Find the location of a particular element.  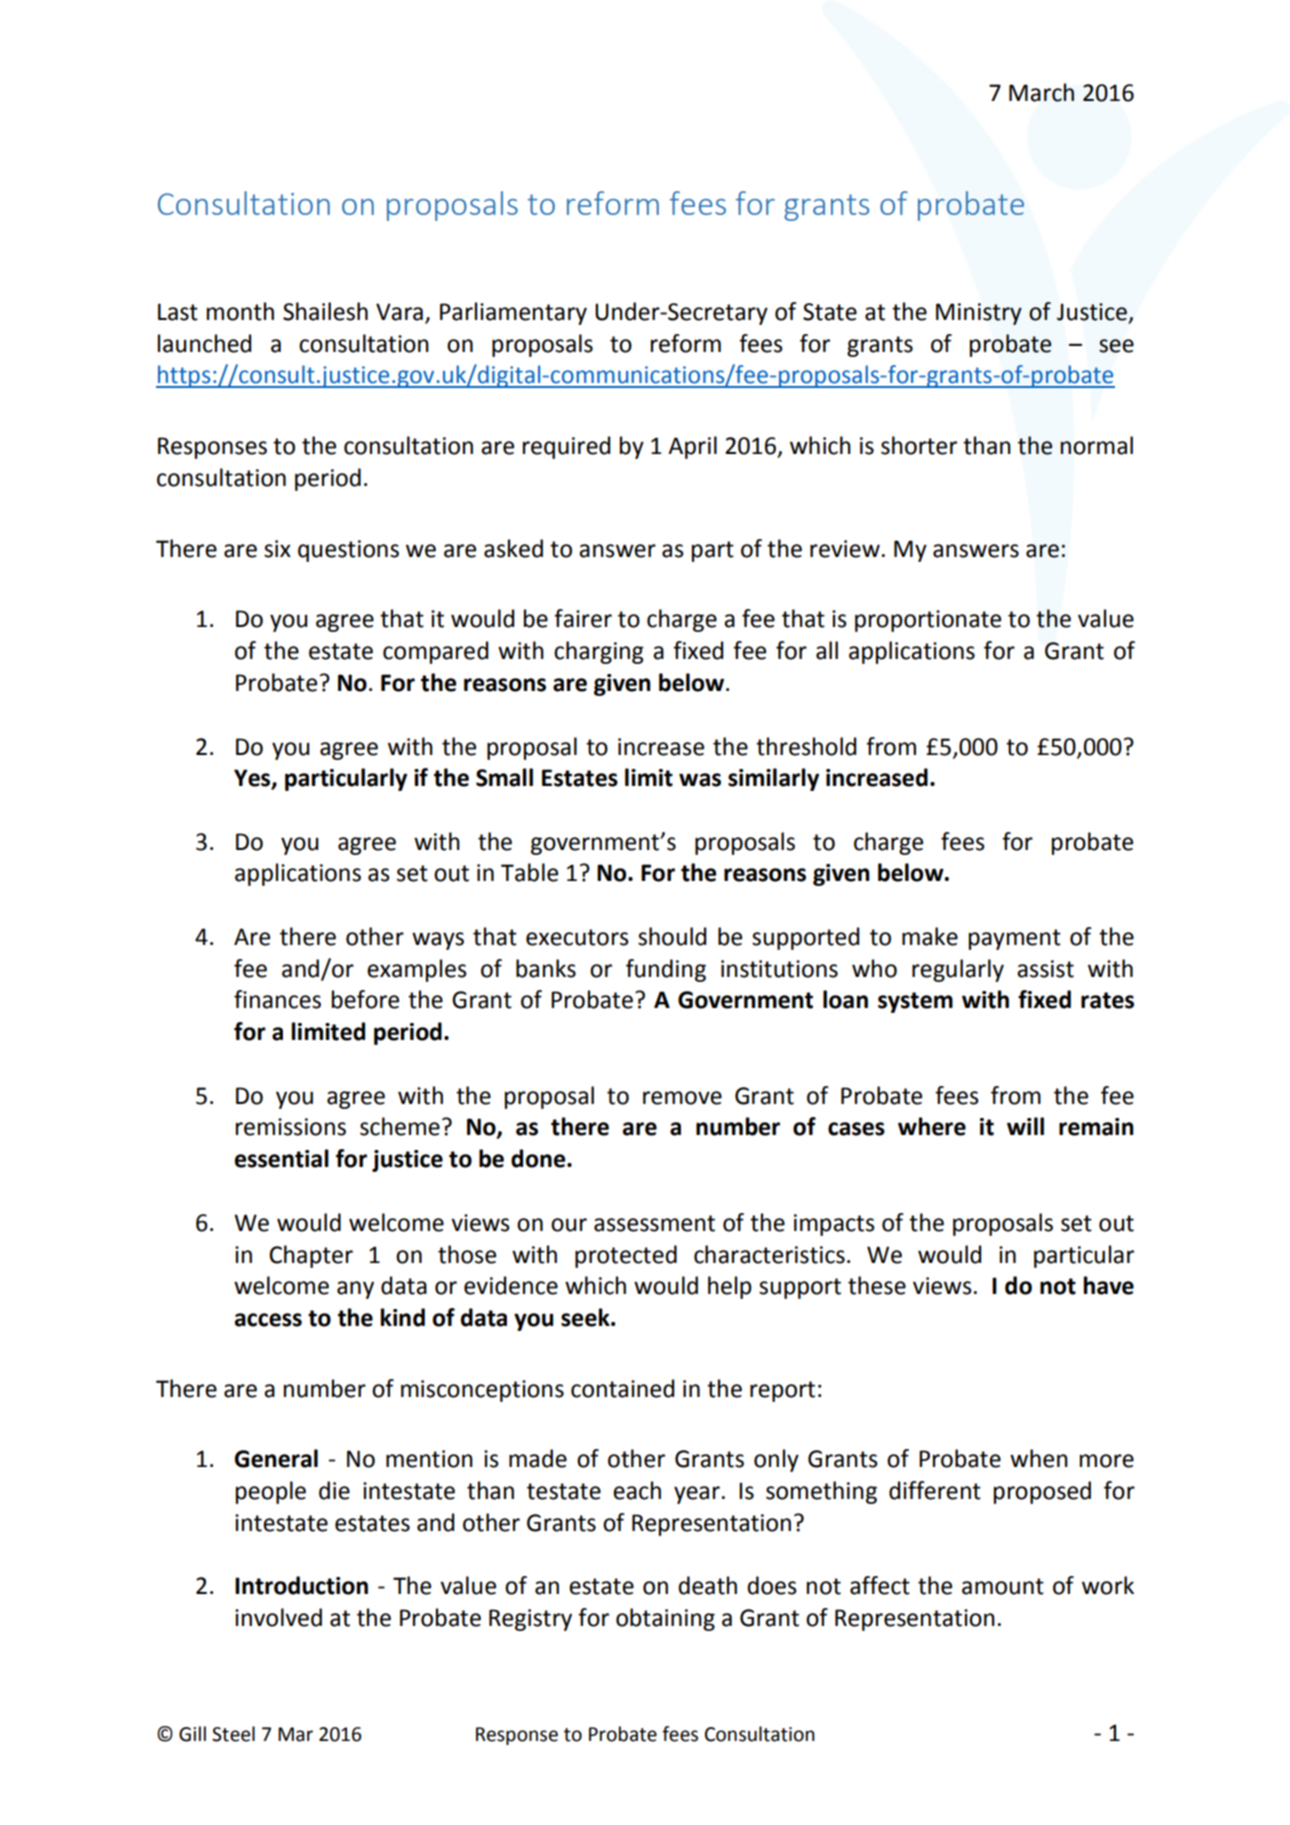

Parliamentary is located at coordinates (513, 313).
